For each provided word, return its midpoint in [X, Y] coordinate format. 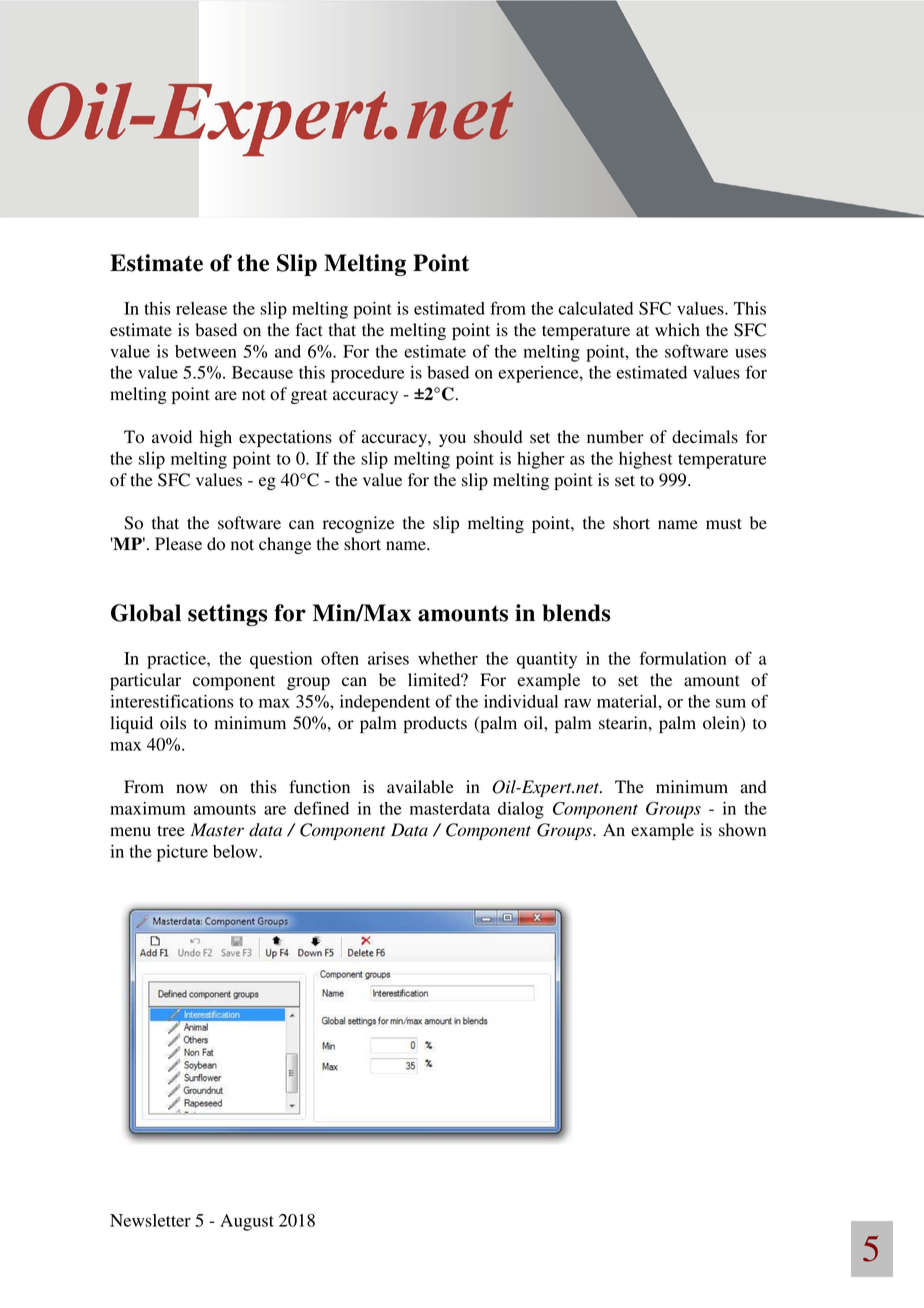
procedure [367, 374]
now [191, 789]
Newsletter [150, 1220]
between [206, 351]
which [677, 329]
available [420, 787]
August [247, 1222]
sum [731, 703]
